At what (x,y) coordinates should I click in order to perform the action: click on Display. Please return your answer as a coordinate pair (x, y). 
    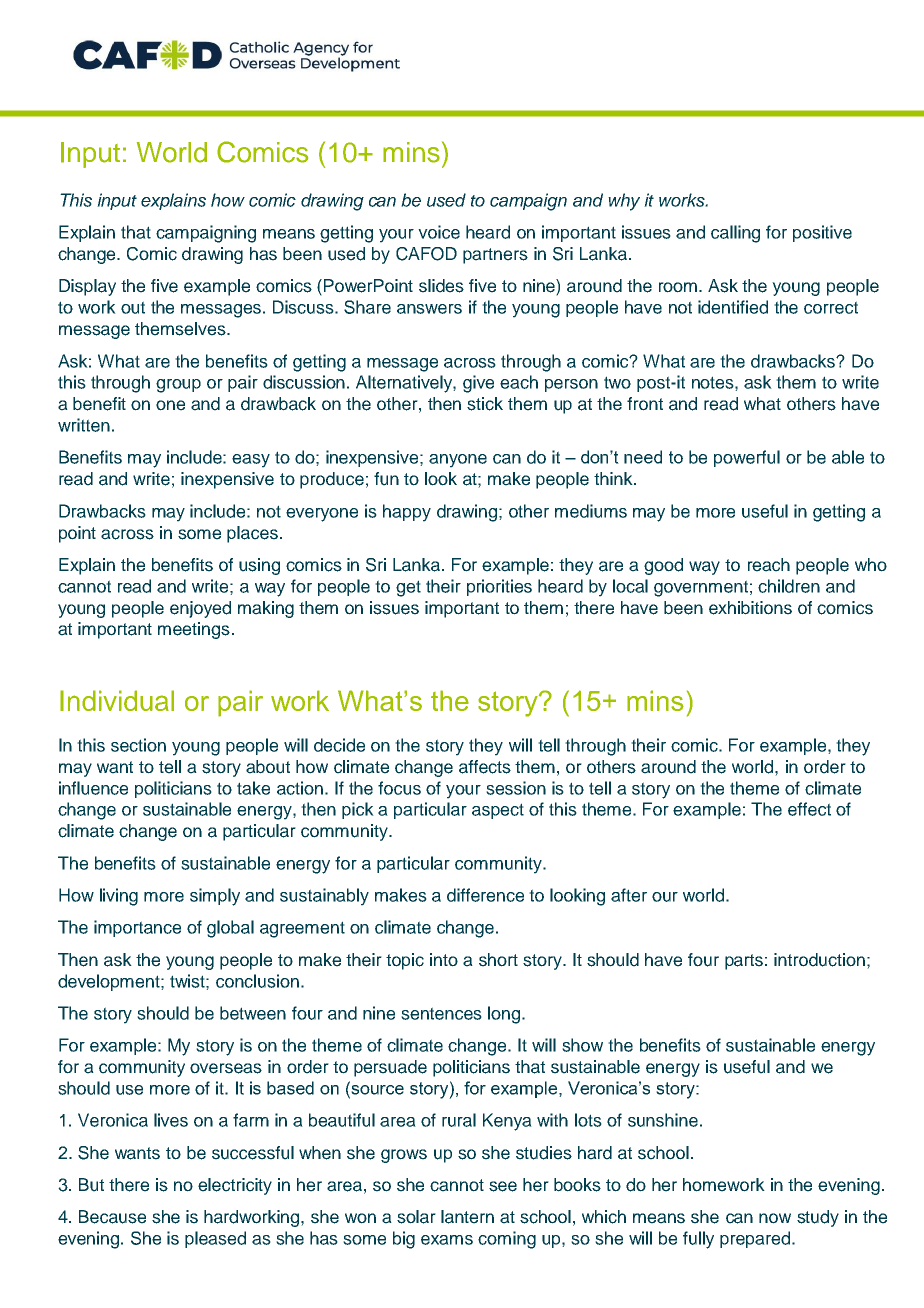
    Looking at the image, I should click on (87, 287).
